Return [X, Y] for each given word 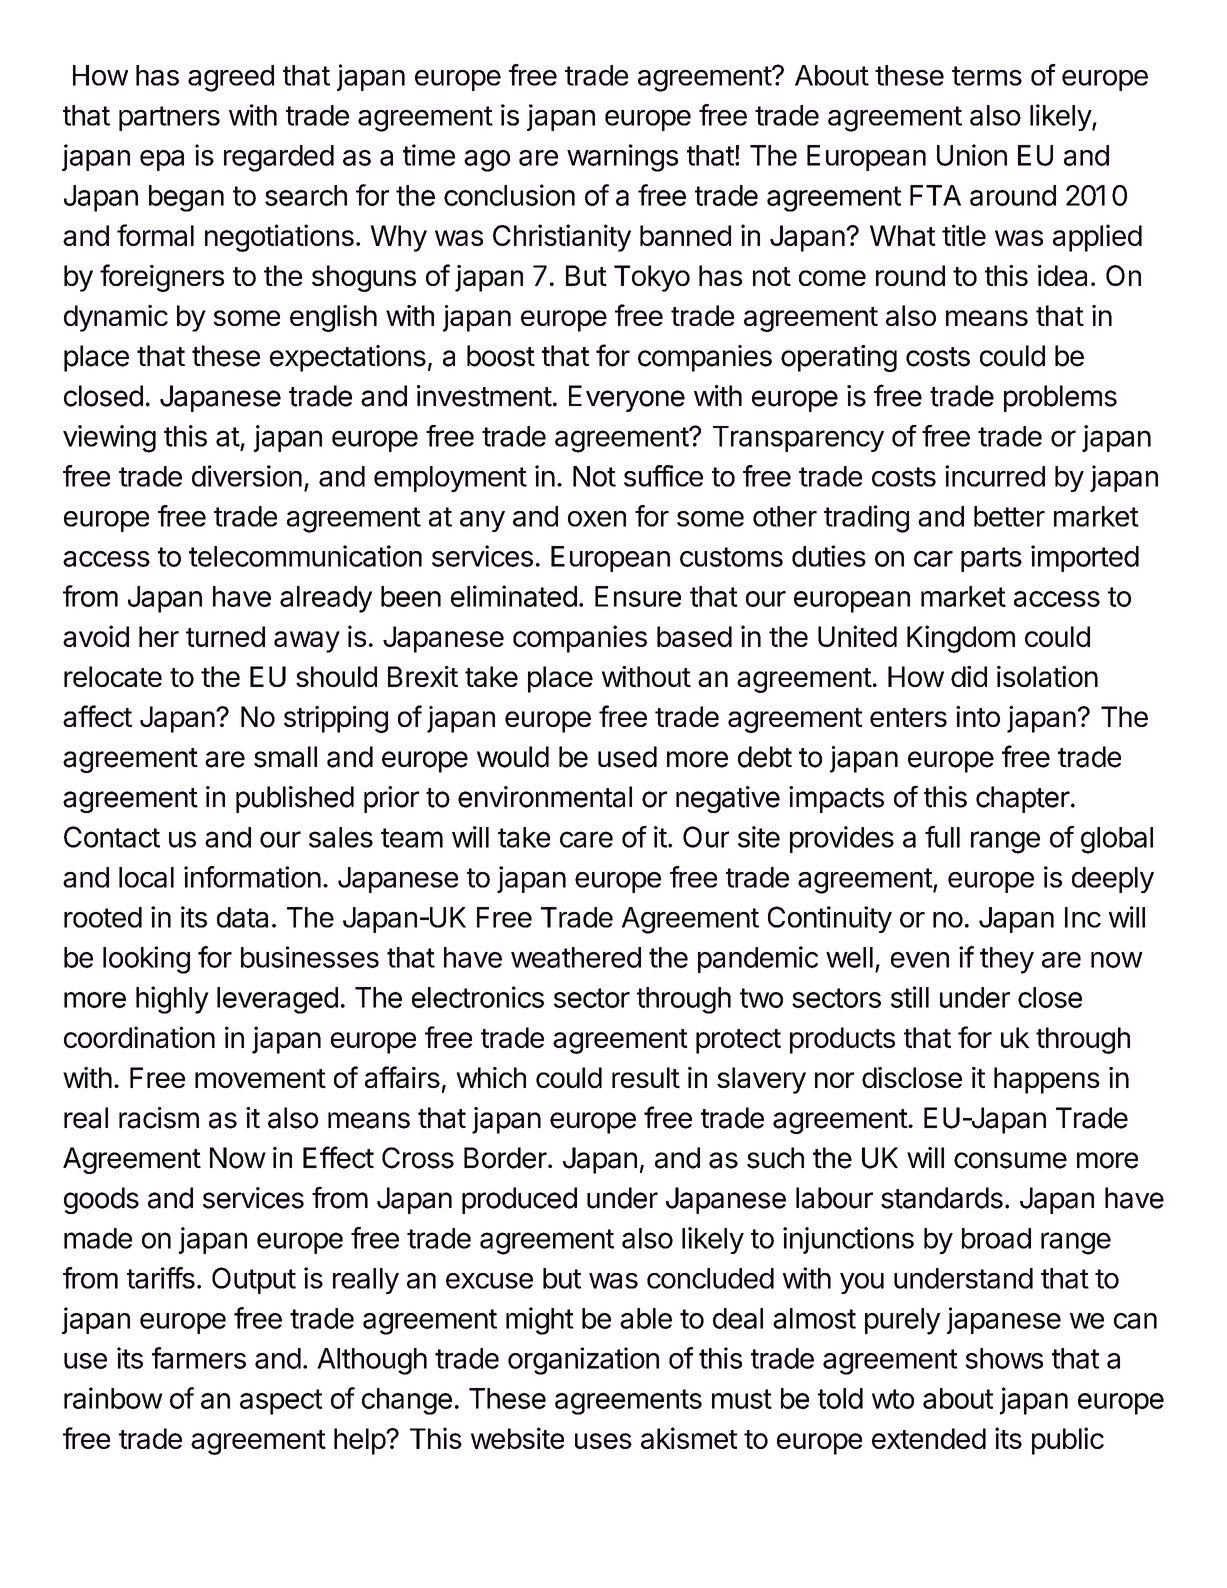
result [646, 1077]
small [285, 757]
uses [603, 1441]
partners [169, 118]
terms [987, 76]
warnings [622, 158]
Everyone [627, 398]
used [627, 757]
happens [1047, 1080]
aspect [281, 1402]
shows [1004, 1358]
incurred [995, 476]
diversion [247, 476]
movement [260, 1078]
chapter [1023, 799]
